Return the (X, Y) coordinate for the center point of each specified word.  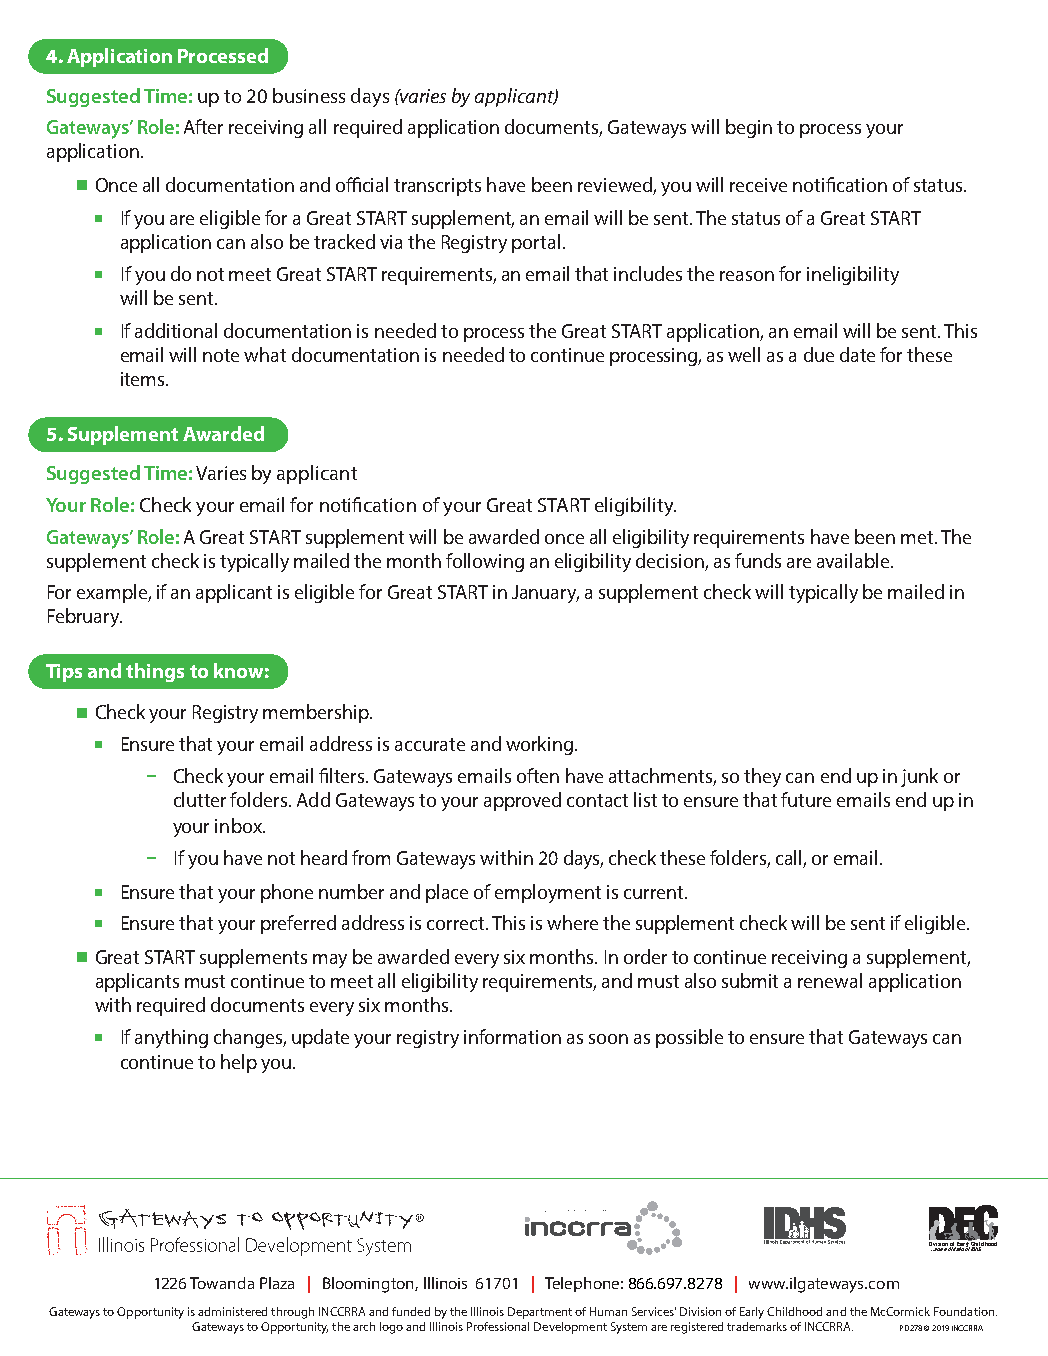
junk (919, 777)
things (155, 672)
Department (540, 1313)
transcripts (437, 187)
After (203, 126)
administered (232, 1311)
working (541, 745)
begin (749, 128)
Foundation (965, 1311)
